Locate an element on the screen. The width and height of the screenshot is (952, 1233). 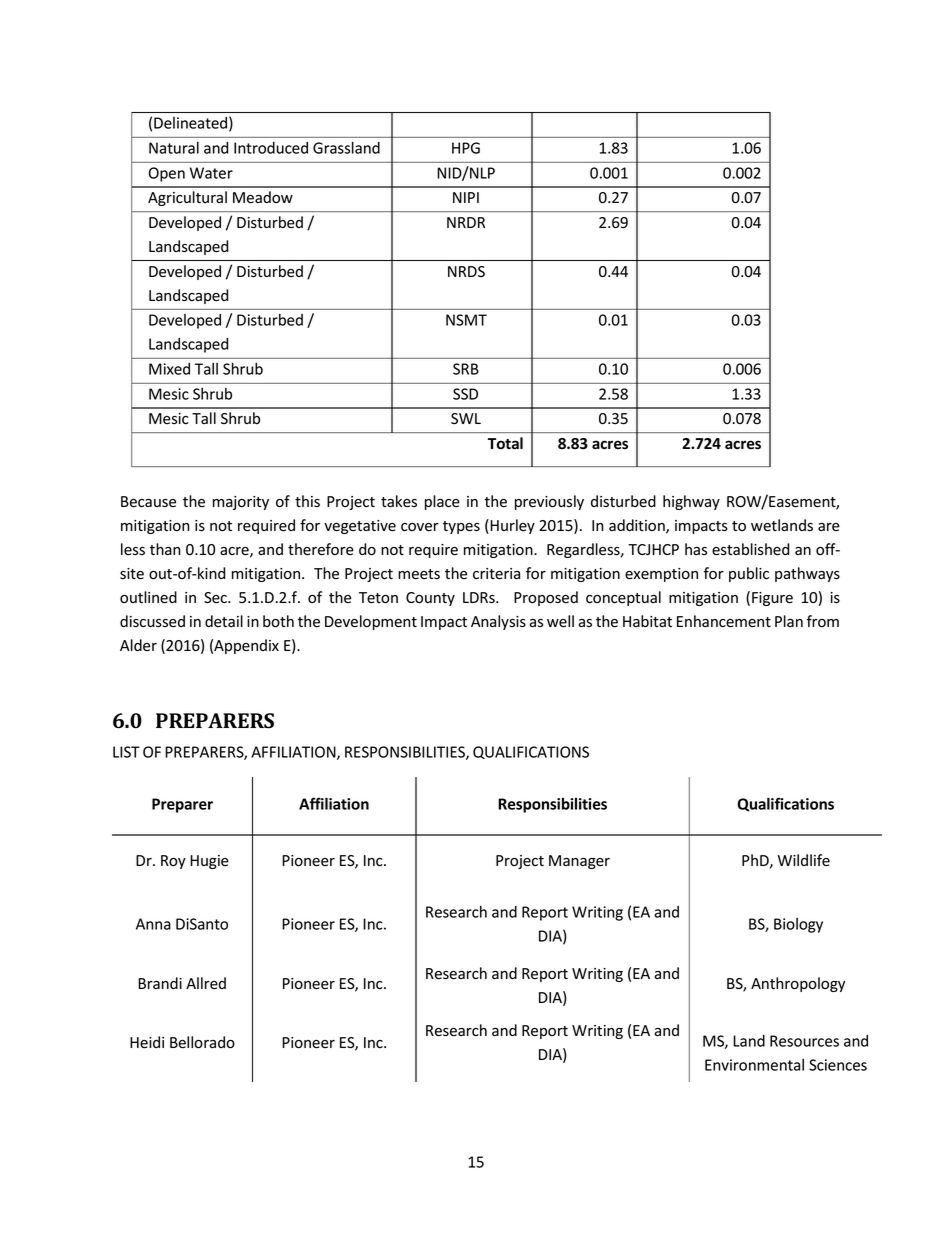
Heidi is located at coordinates (147, 1042).
